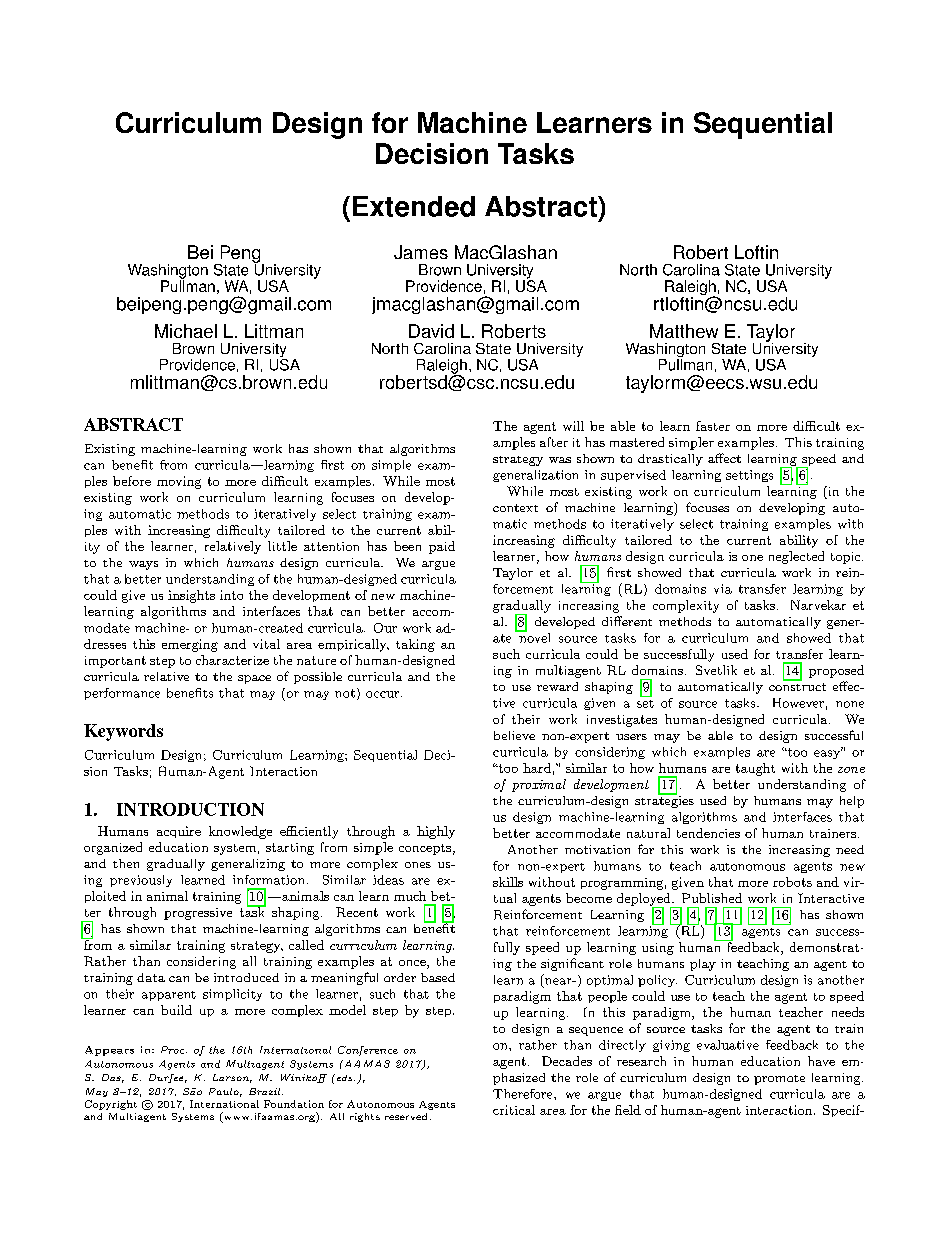 This screenshot has height=1233, width=952. What do you see at coordinates (111, 1105) in the screenshot?
I see `Copyright` at bounding box center [111, 1105].
